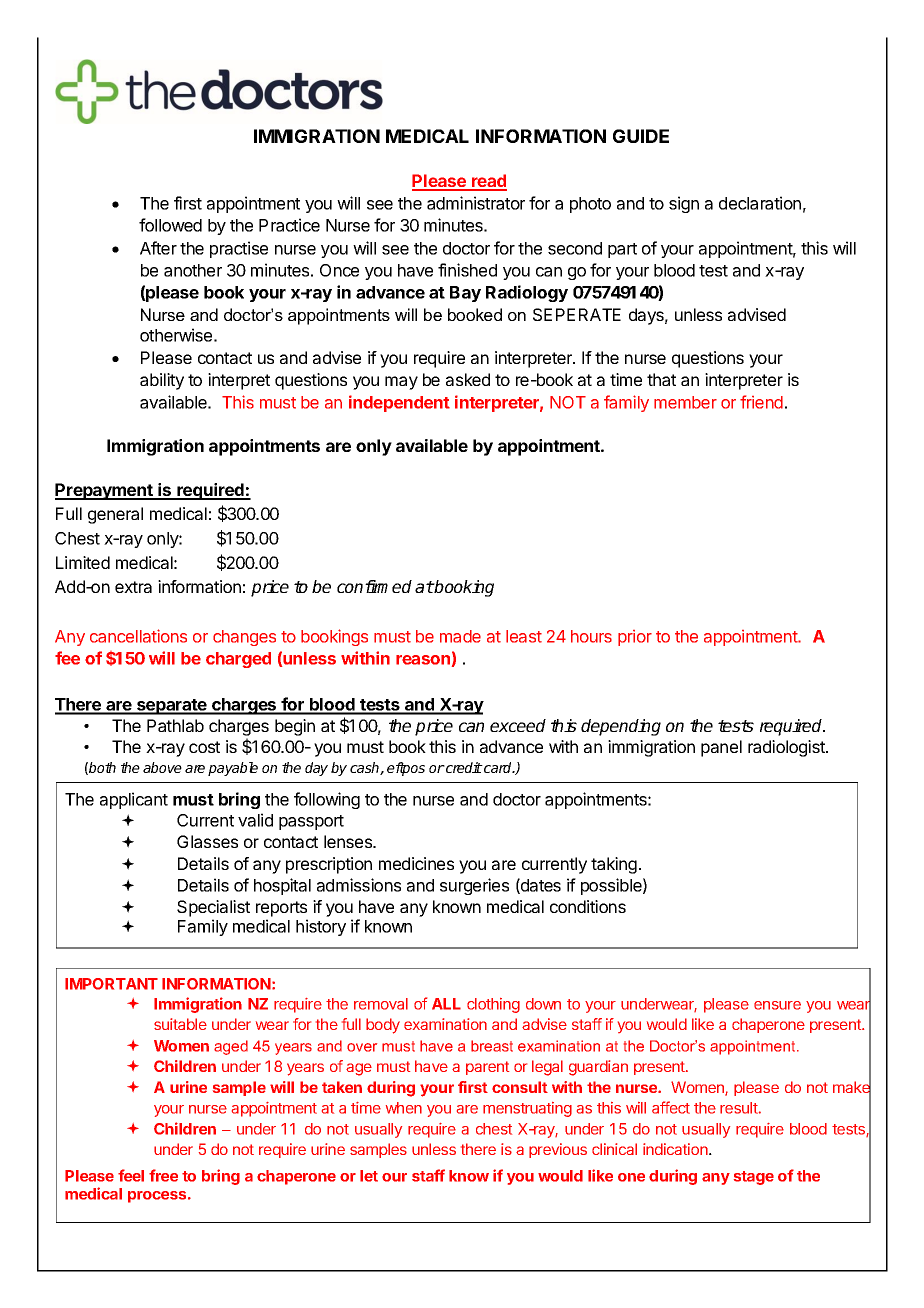 The image size is (924, 1308). What do you see at coordinates (399, 403) in the screenshot?
I see `independent` at bounding box center [399, 403].
